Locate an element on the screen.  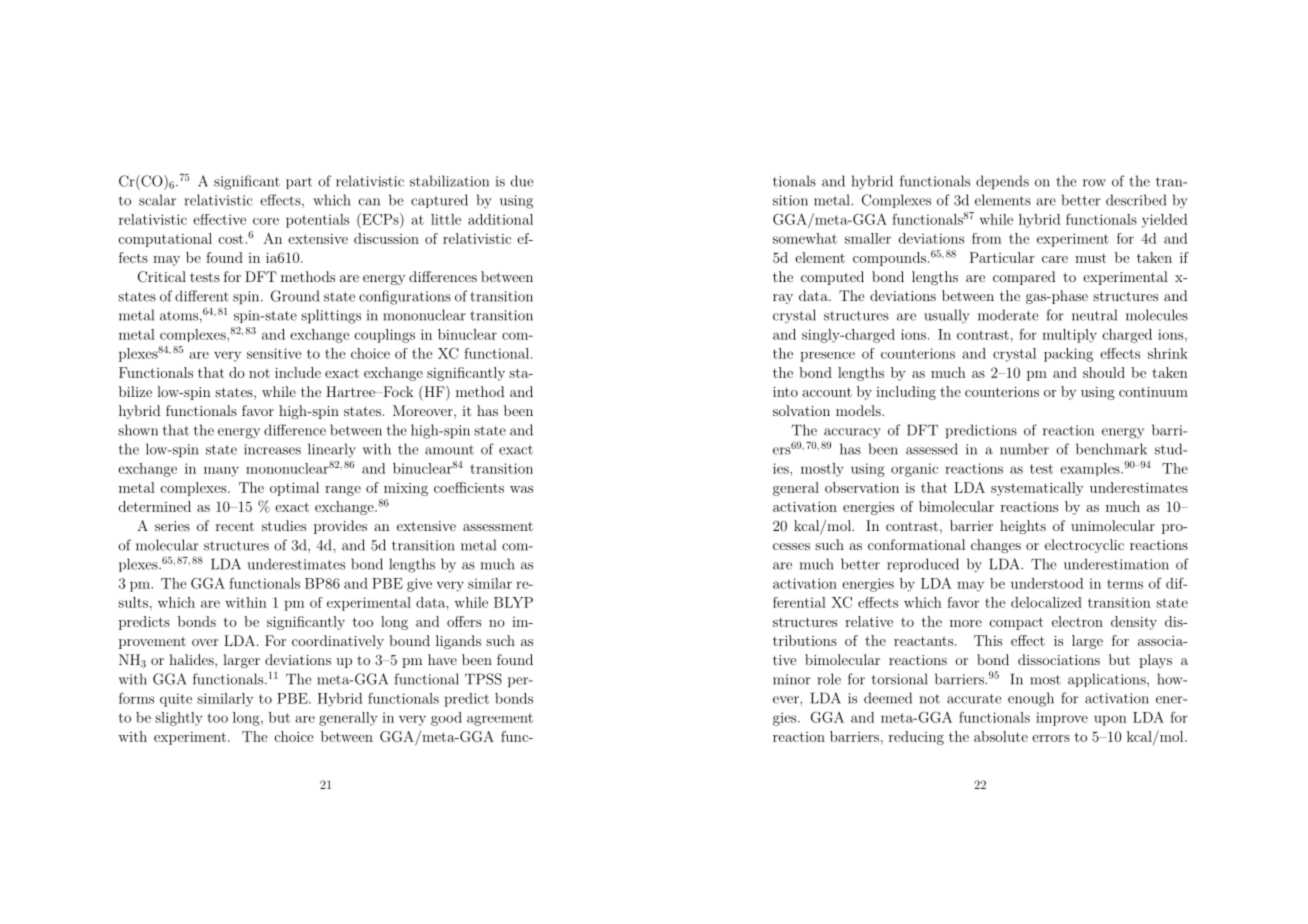
was is located at coordinates (521, 489).
